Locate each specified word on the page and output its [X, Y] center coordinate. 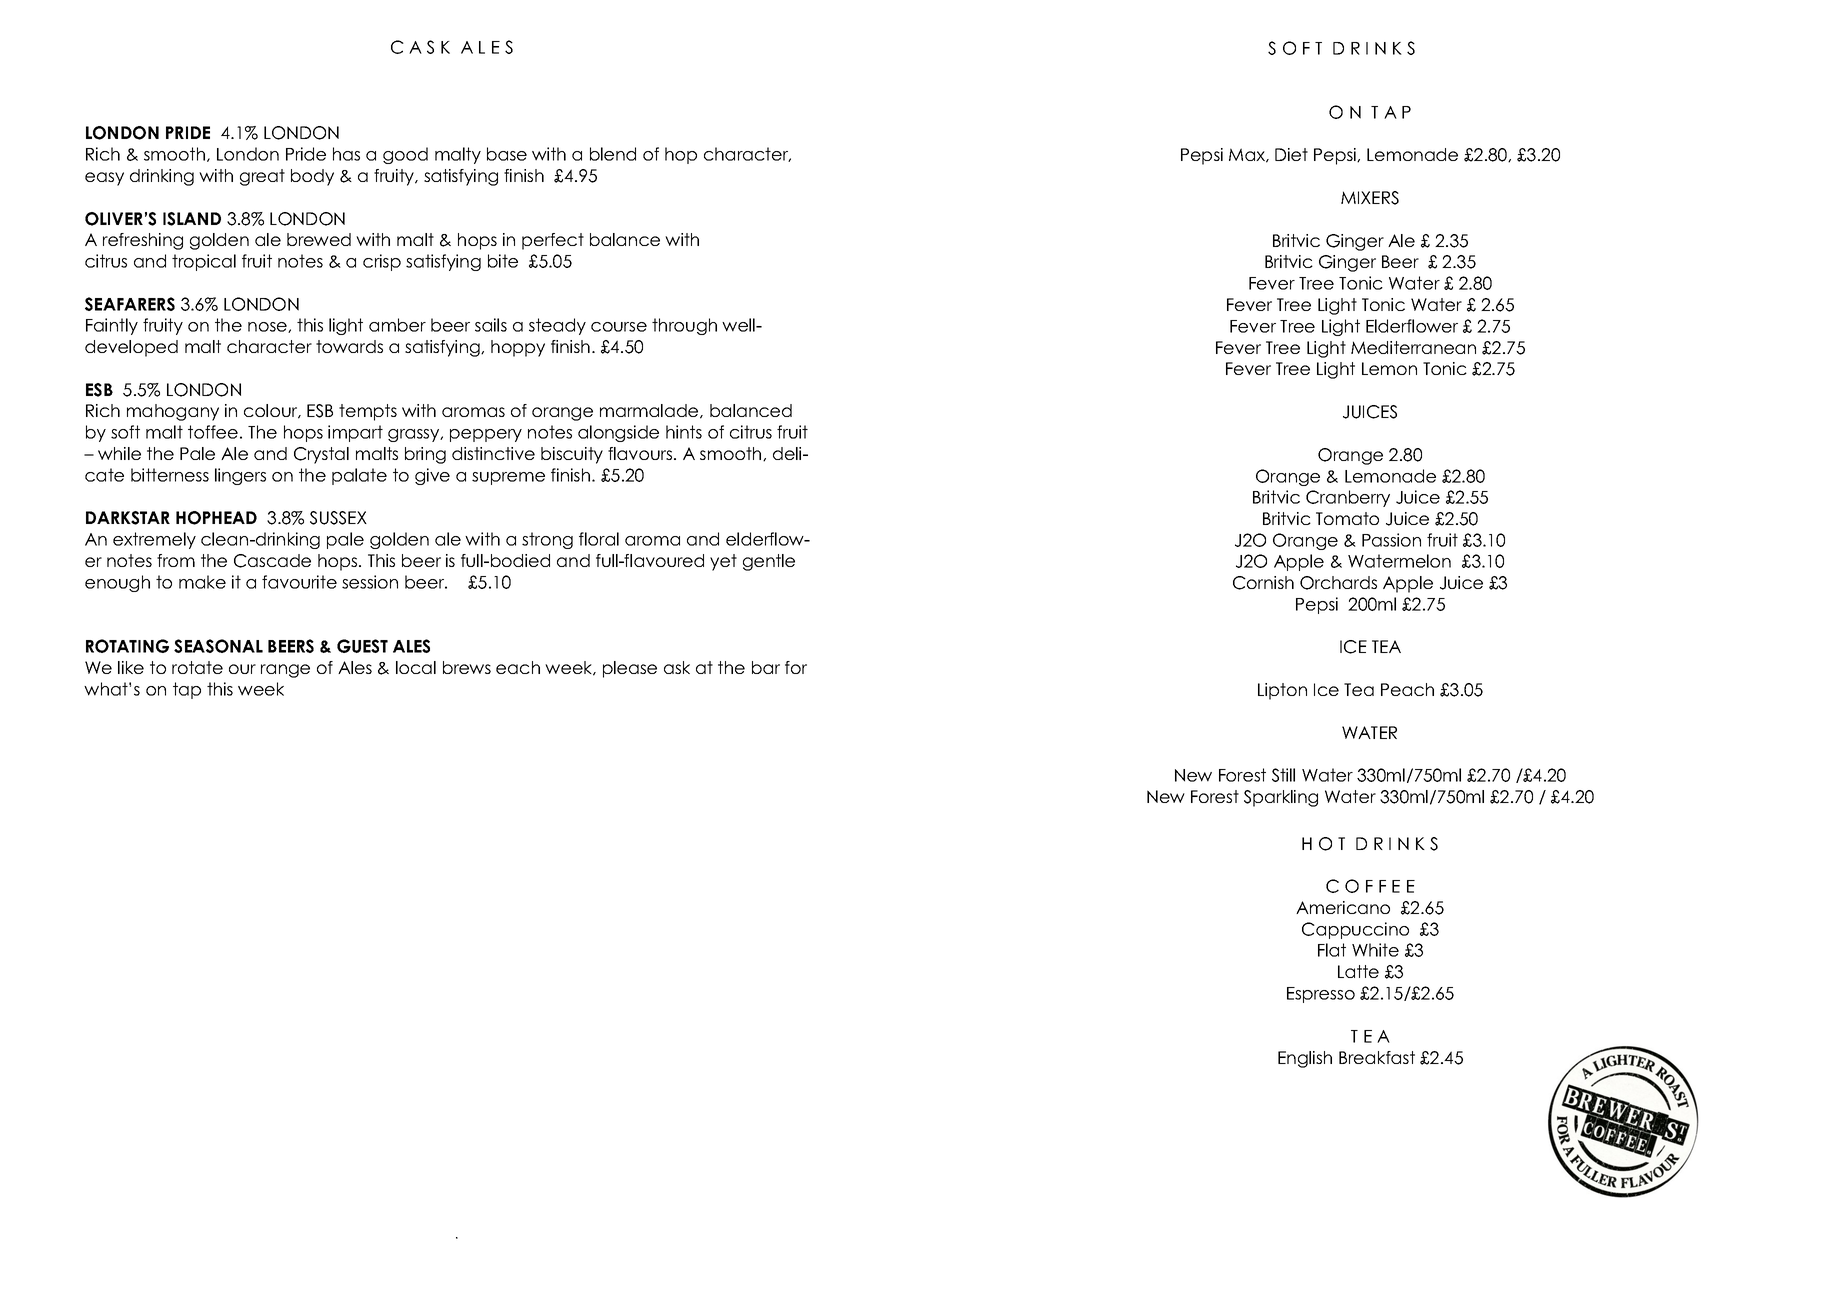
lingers [240, 476]
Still [1283, 775]
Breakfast [1377, 1057]
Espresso [1321, 995]
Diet [1291, 154]
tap [187, 690]
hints [684, 432]
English [1305, 1059]
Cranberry [1348, 498]
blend [613, 154]
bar [766, 667]
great [262, 177]
